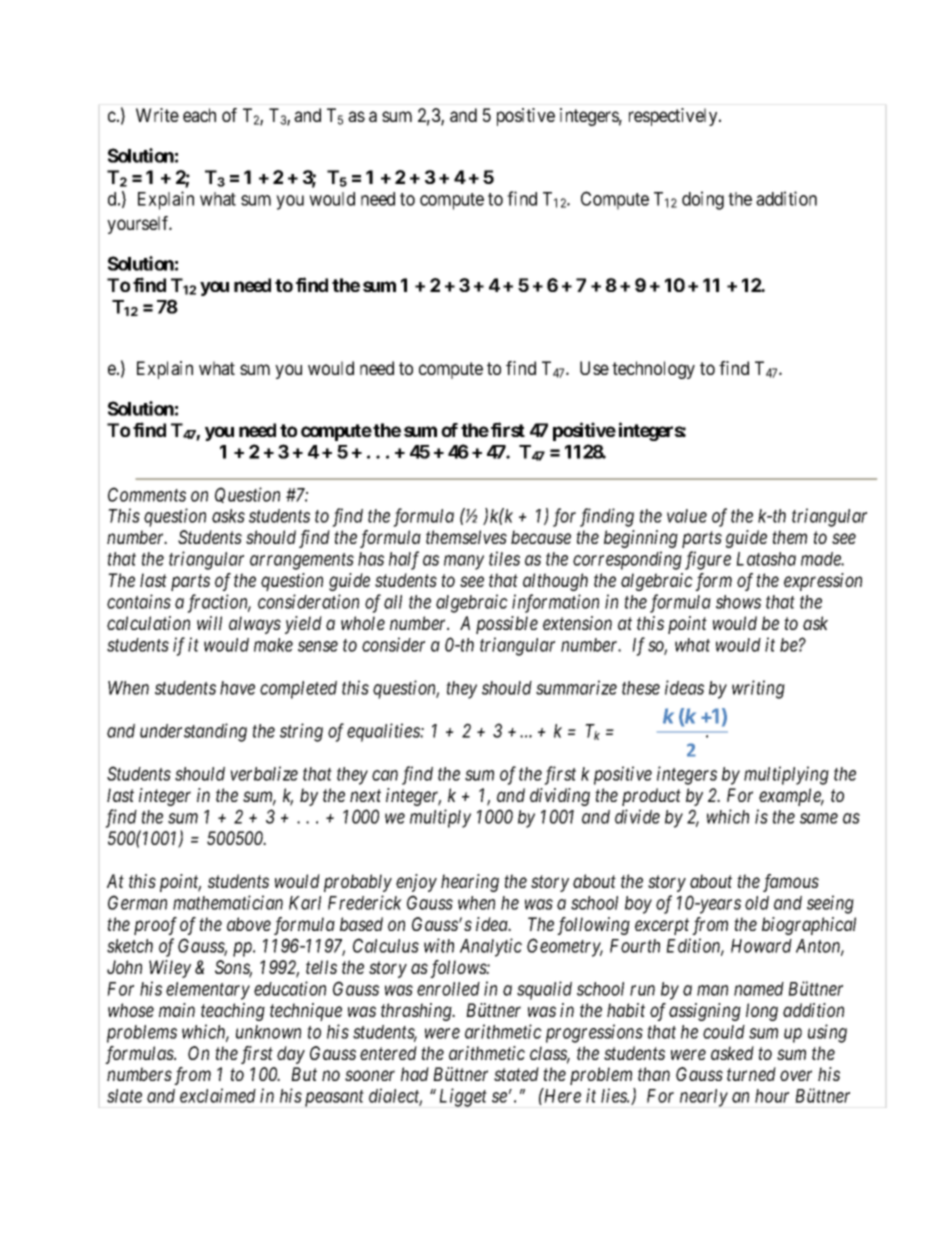  Describe the element at coordinates (516, 1074) in the screenshot. I see `stated` at that location.
